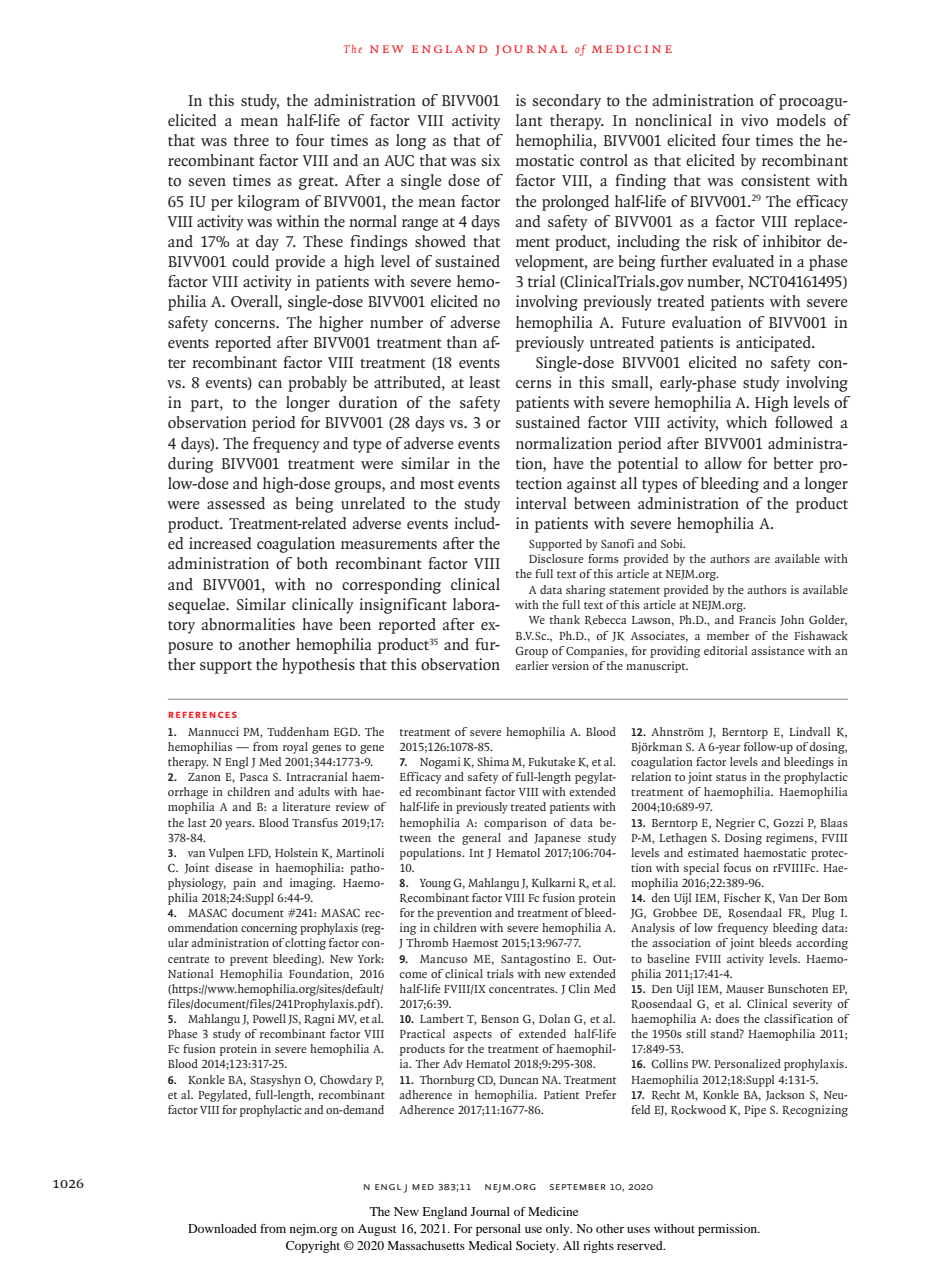 Image resolution: width=952 pixels, height=1270 pixels. I want to click on hypothesis, so click(318, 666).
